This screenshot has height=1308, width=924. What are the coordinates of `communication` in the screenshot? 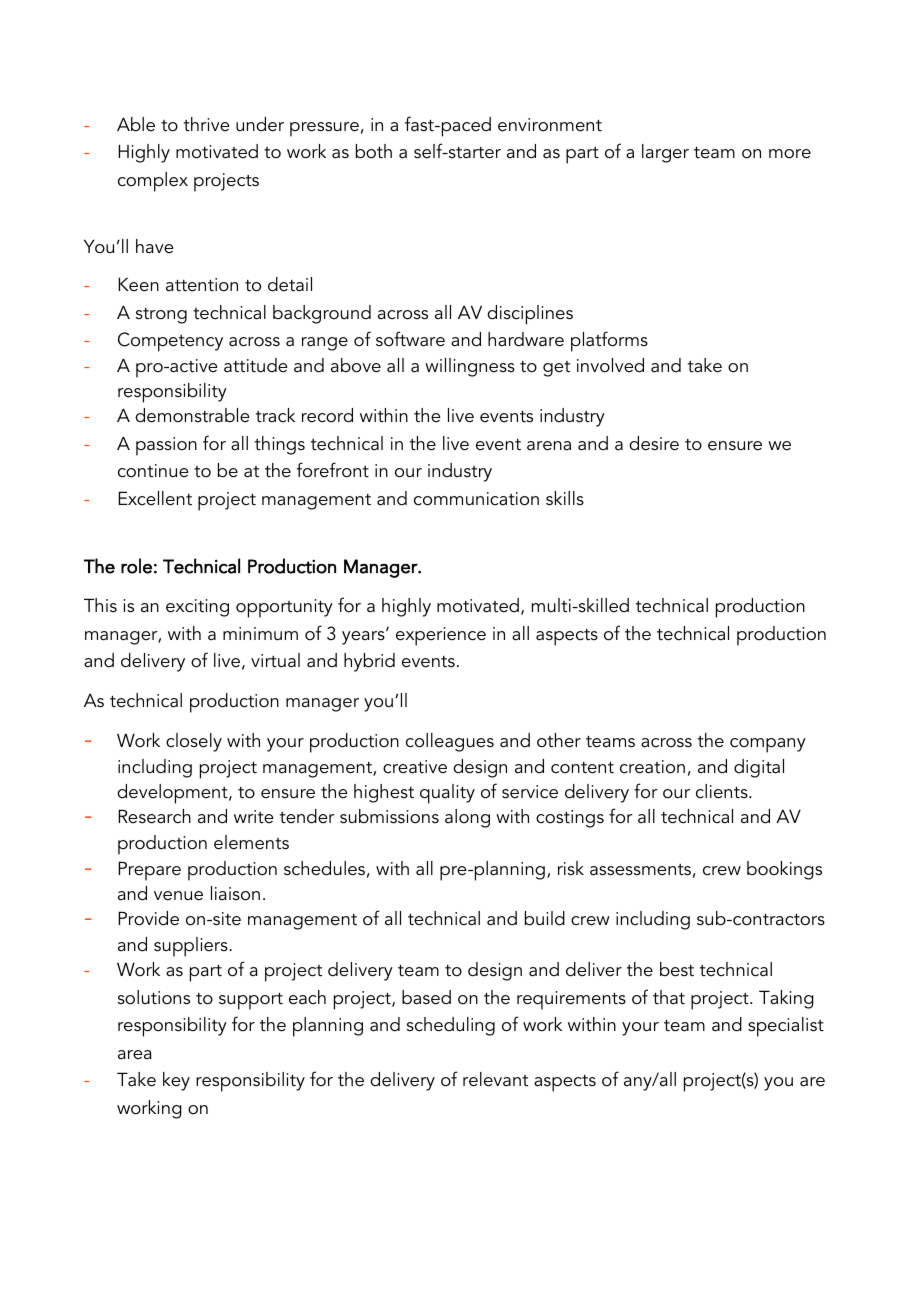 It's located at (476, 499).
